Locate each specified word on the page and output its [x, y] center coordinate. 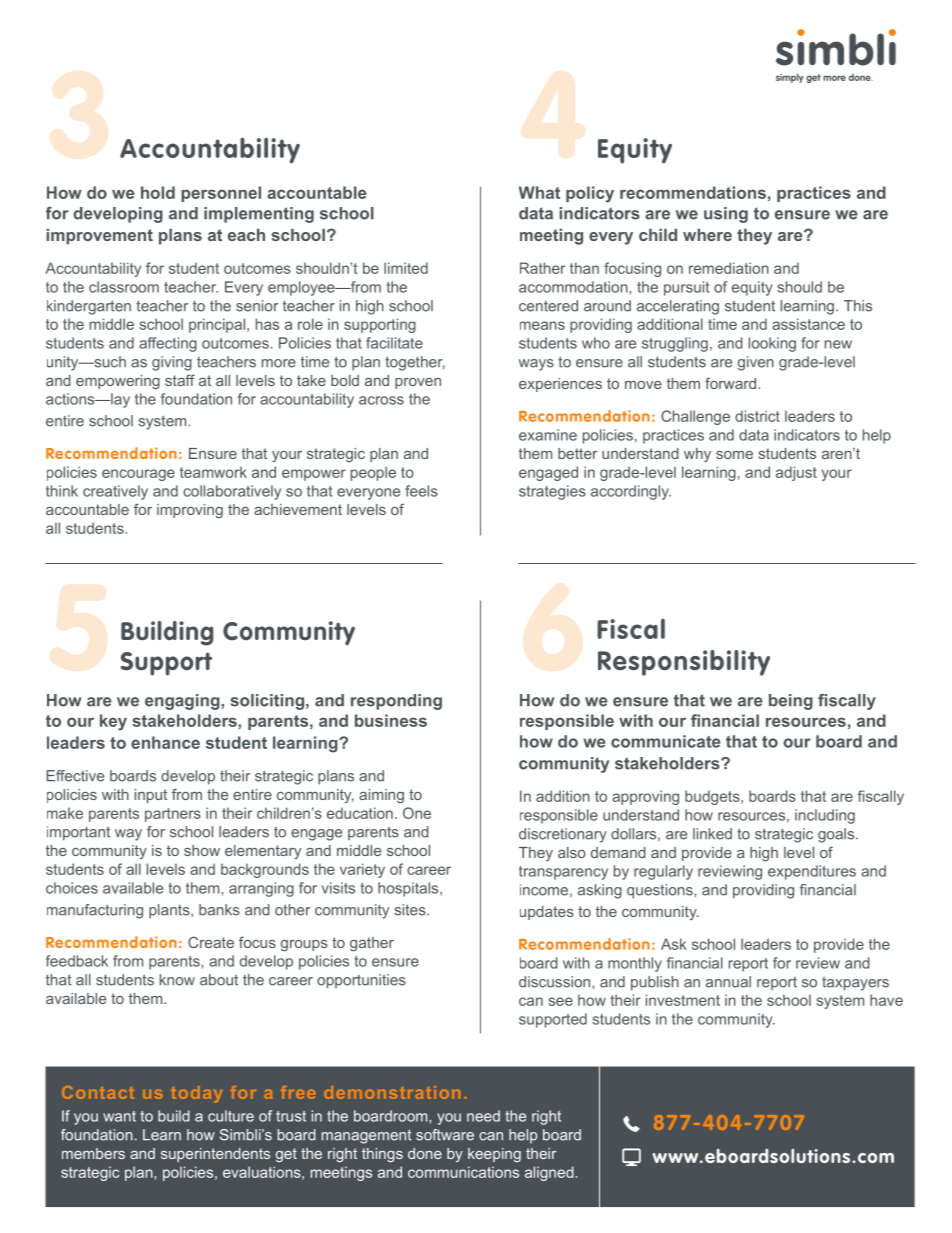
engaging [183, 702]
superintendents [215, 1155]
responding [396, 702]
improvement [100, 237]
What [539, 192]
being [791, 702]
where [707, 235]
